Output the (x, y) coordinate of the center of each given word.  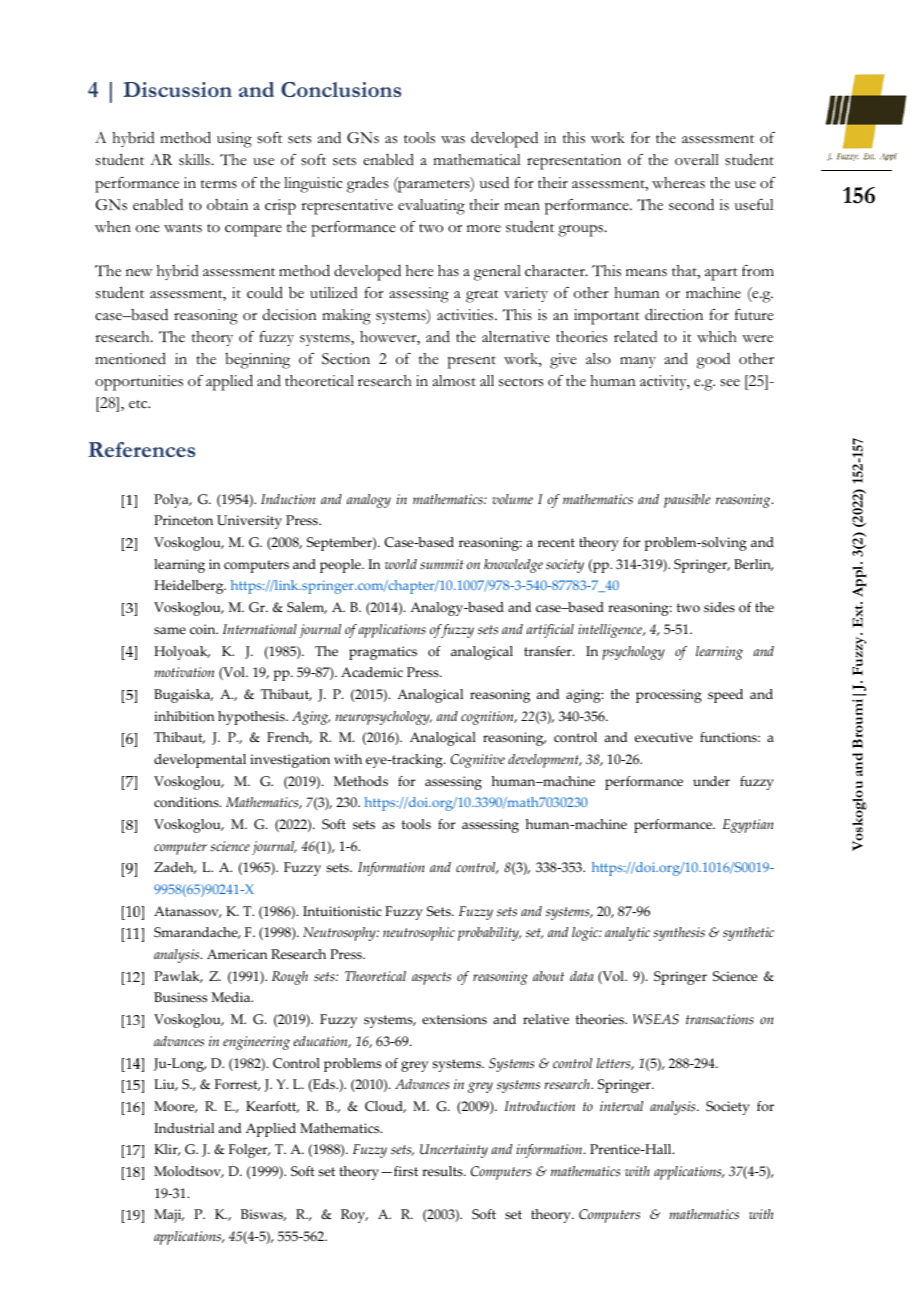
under (711, 781)
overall (697, 159)
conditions (187, 802)
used (494, 182)
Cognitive (478, 761)
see (730, 383)
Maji (169, 1216)
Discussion (177, 89)
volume (512, 499)
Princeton (183, 520)
